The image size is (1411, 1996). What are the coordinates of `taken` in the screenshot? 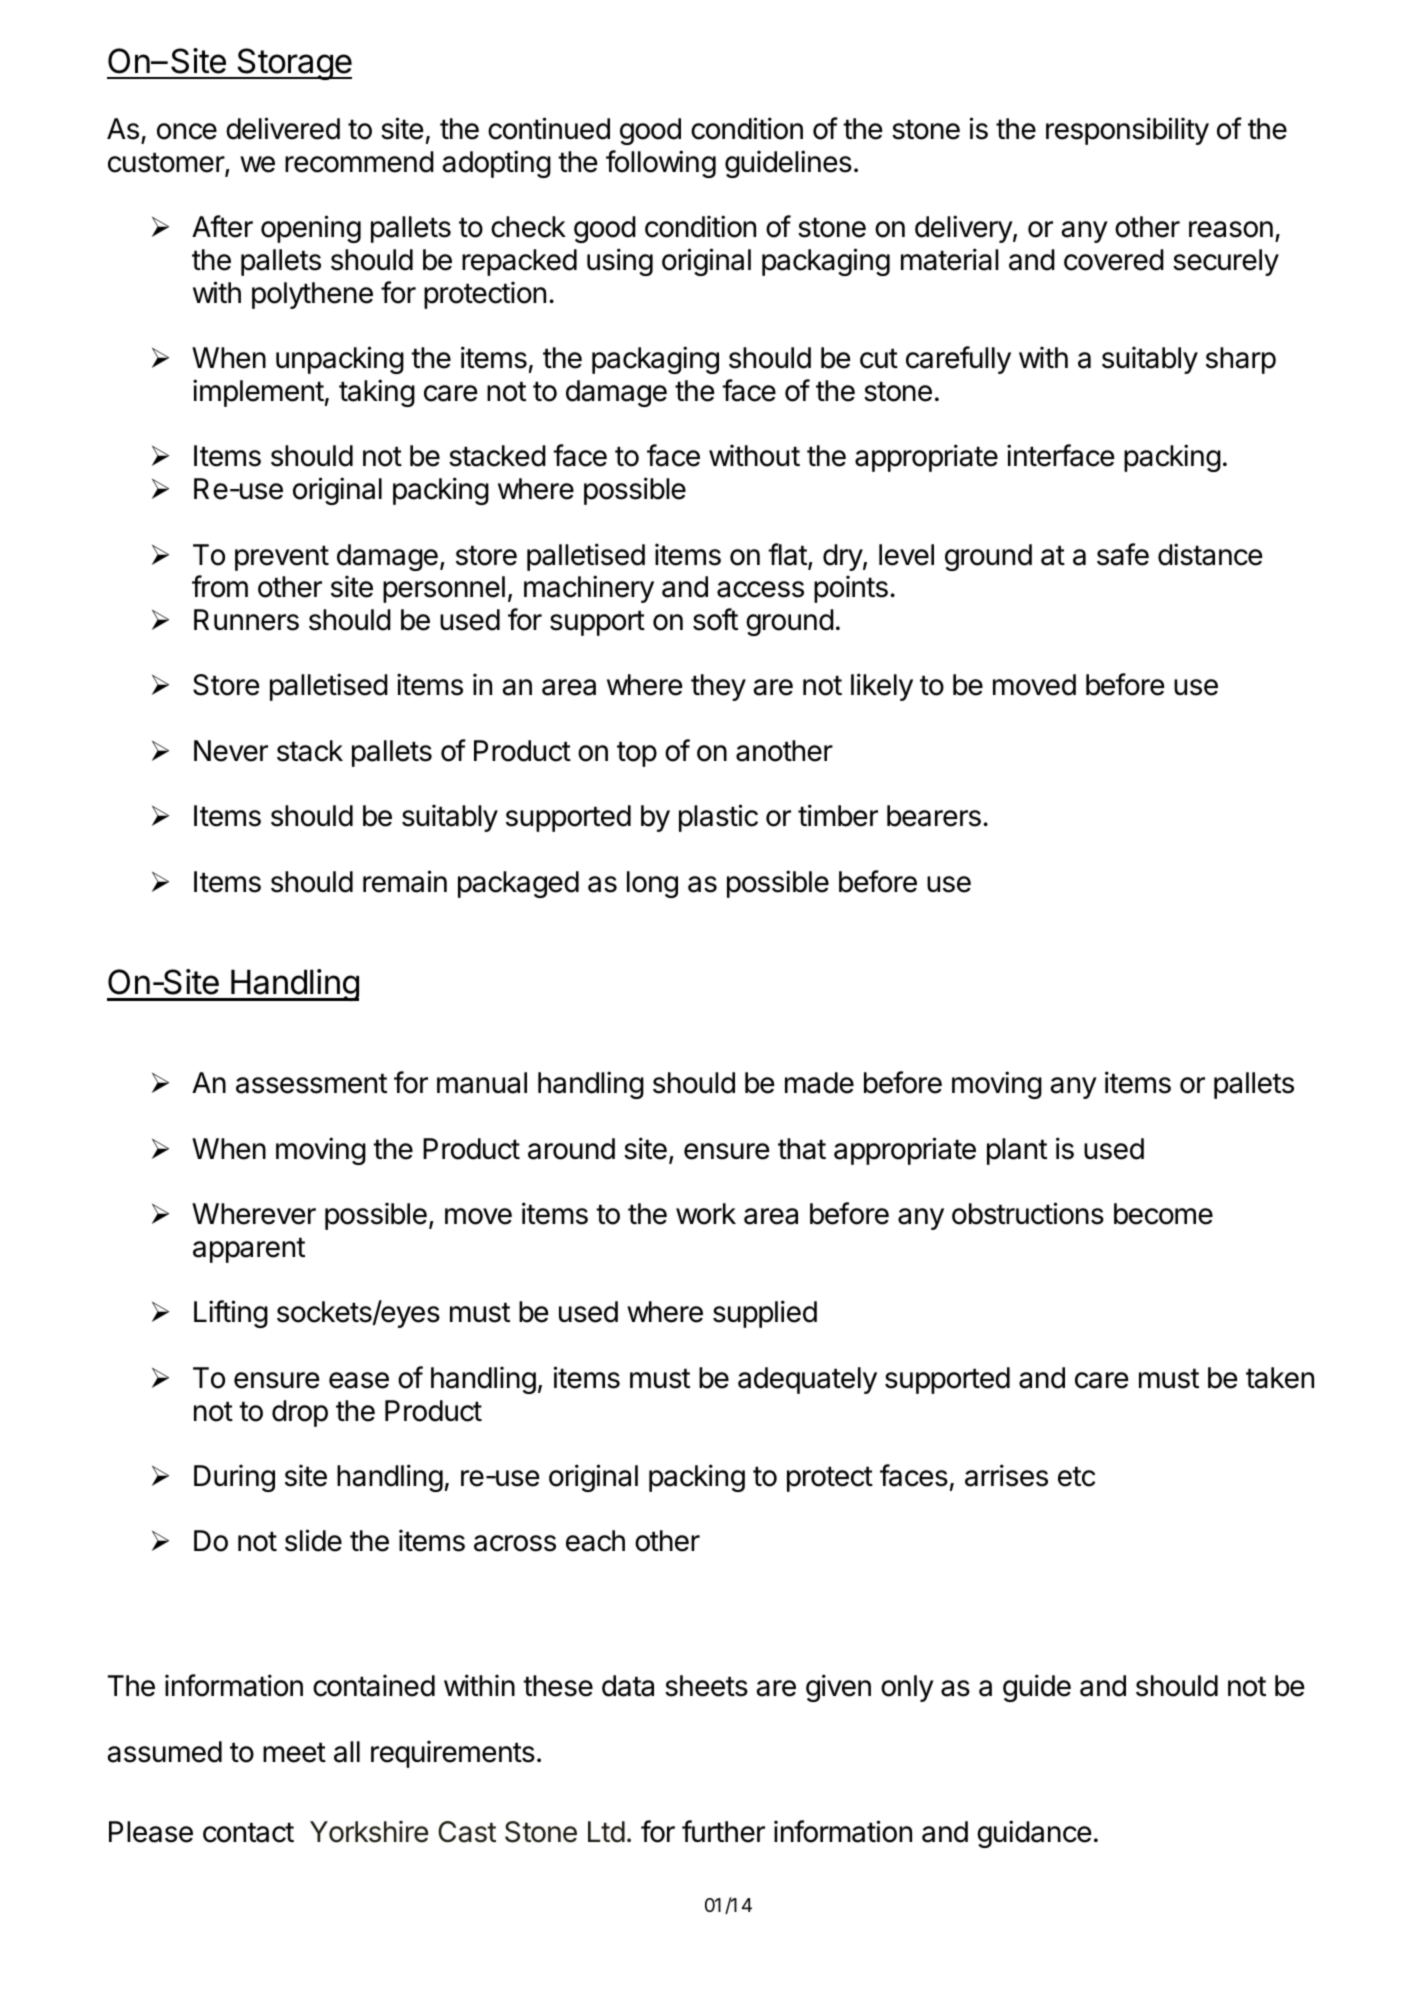 It's located at (1280, 1378).
